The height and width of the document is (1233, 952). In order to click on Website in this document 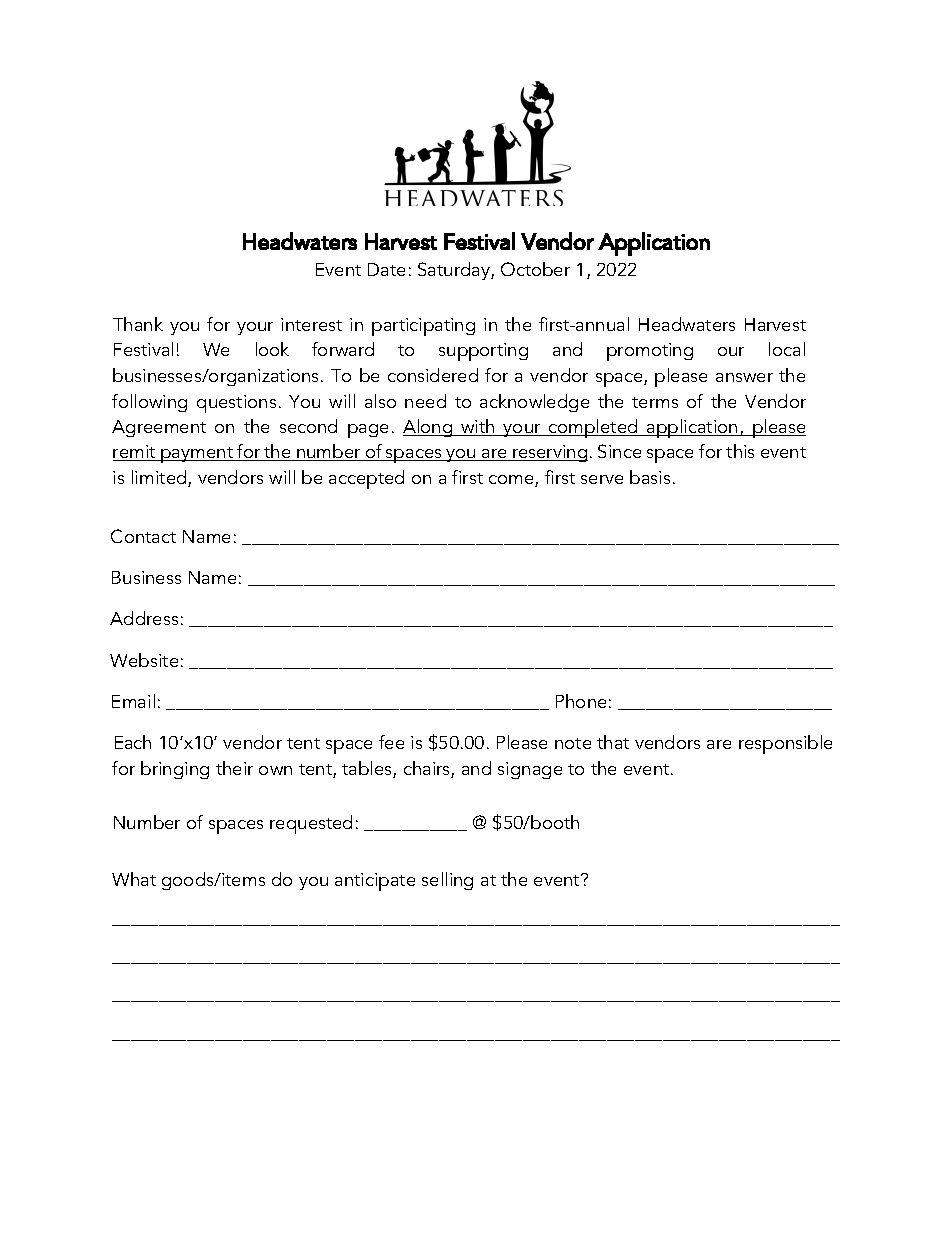, I will do `click(144, 660)`.
